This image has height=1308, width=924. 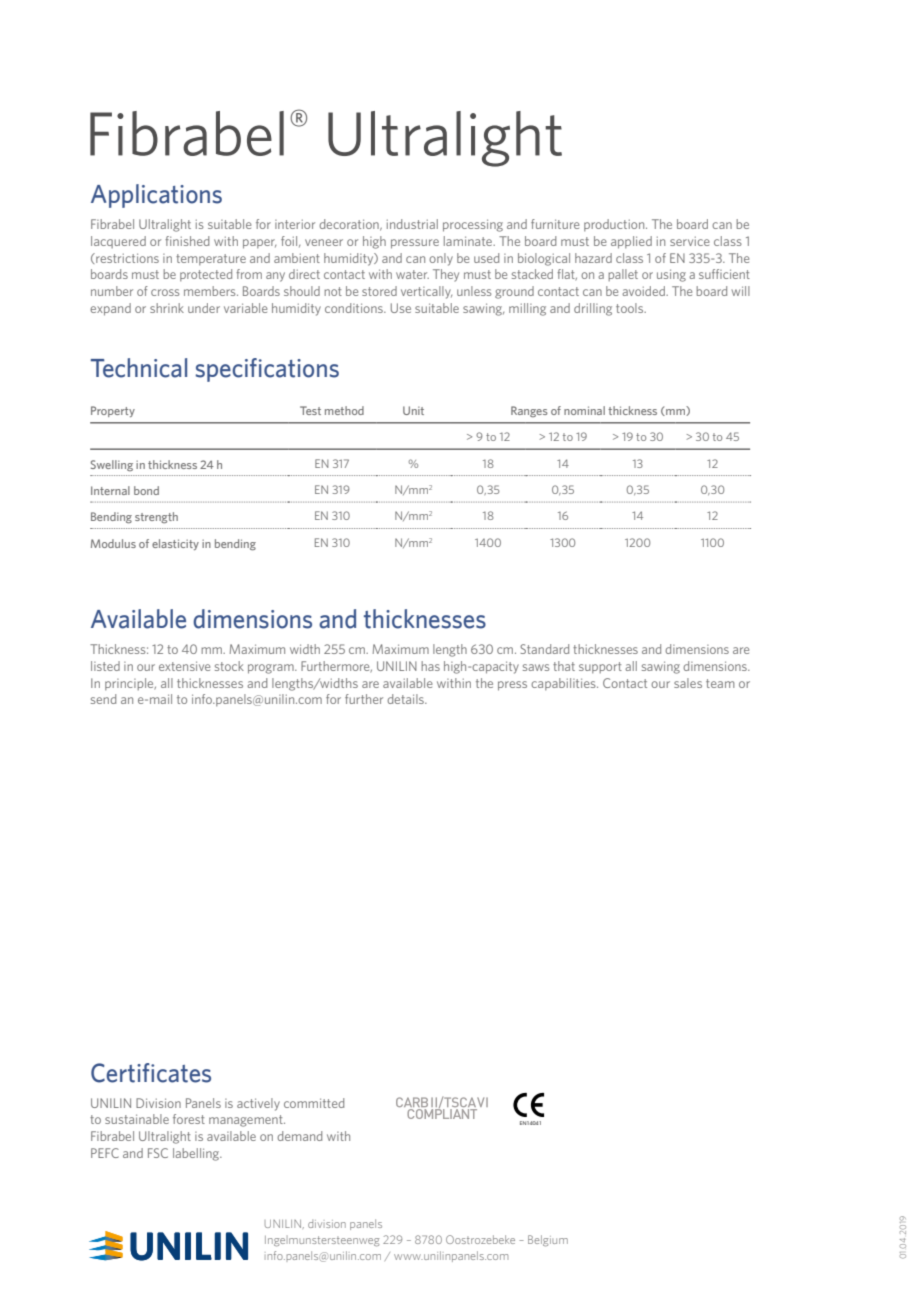 I want to click on Property, so click(x=113, y=411).
